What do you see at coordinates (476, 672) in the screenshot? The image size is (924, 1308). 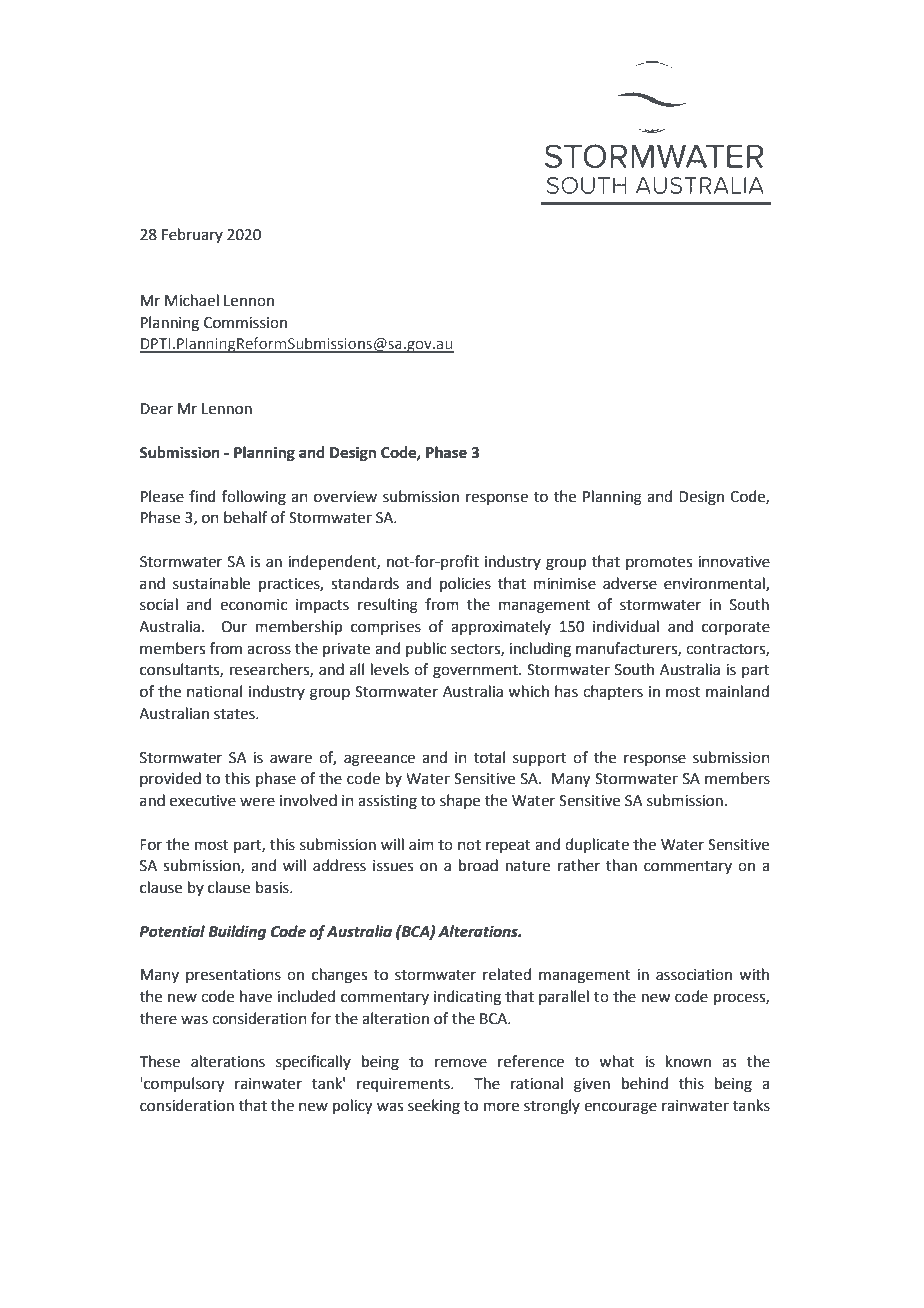 I see `government` at bounding box center [476, 672].
